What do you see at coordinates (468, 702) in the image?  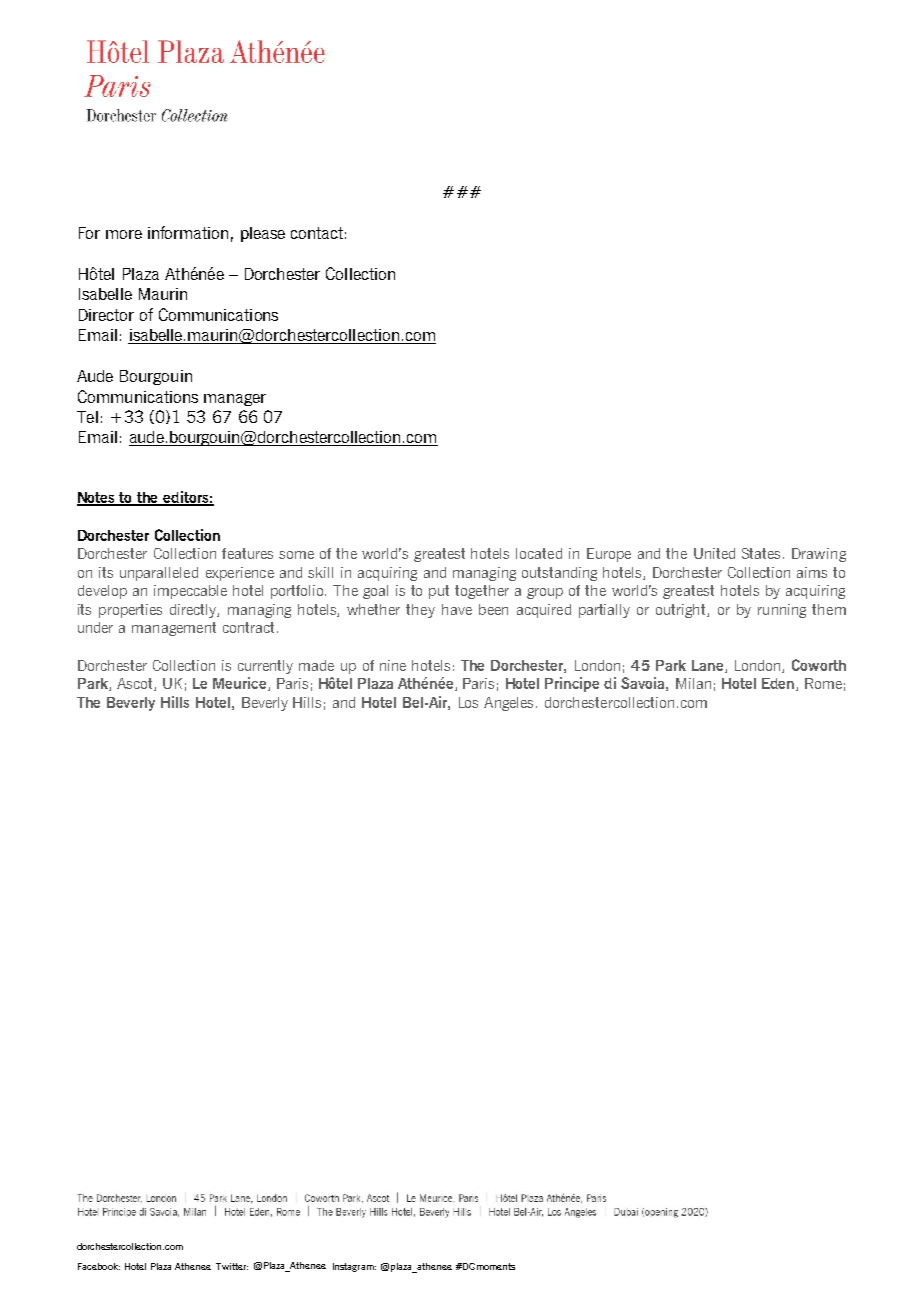 I see `Los` at bounding box center [468, 702].
